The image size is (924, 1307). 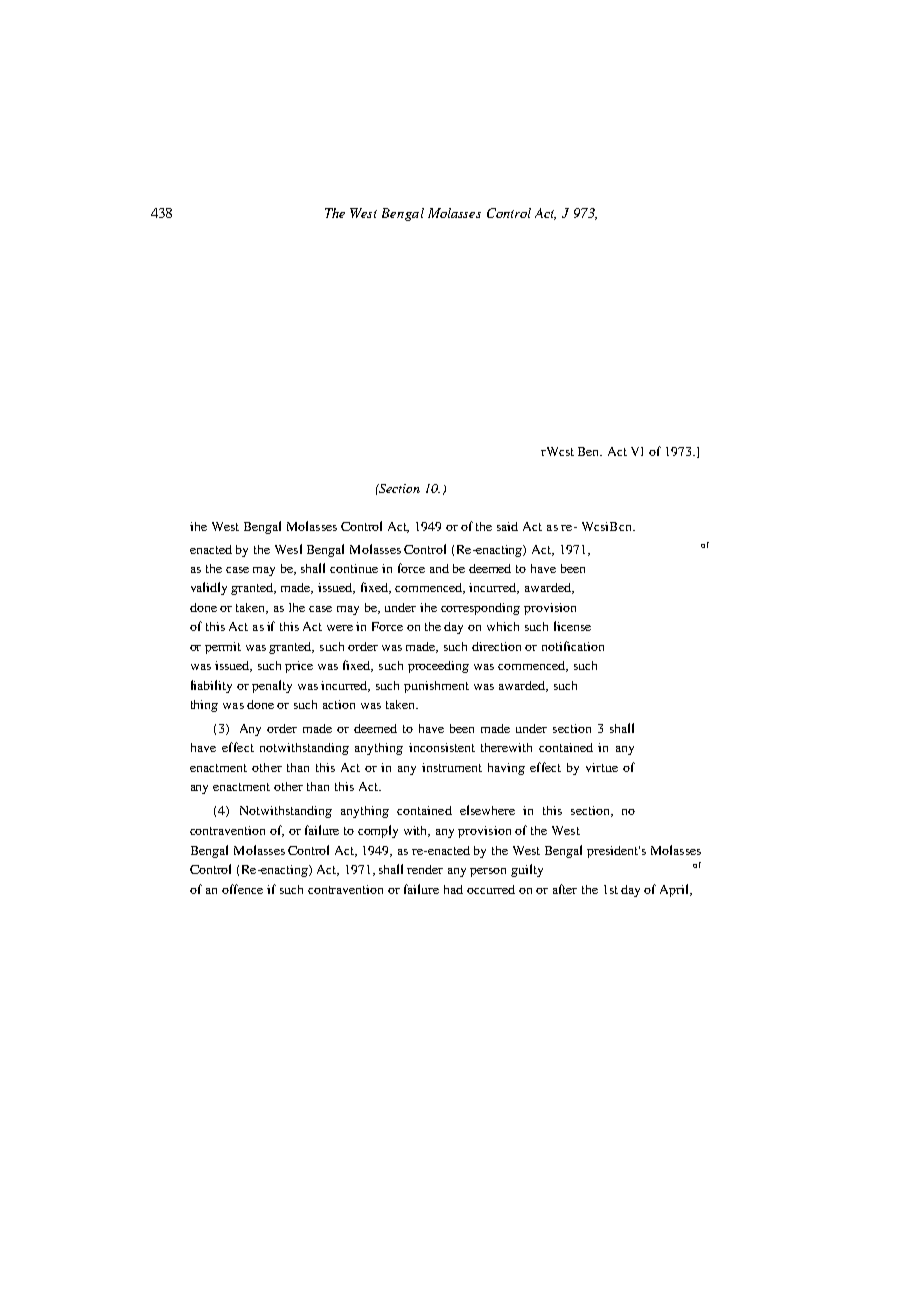 What do you see at coordinates (436, 687) in the screenshot?
I see `punishment` at bounding box center [436, 687].
